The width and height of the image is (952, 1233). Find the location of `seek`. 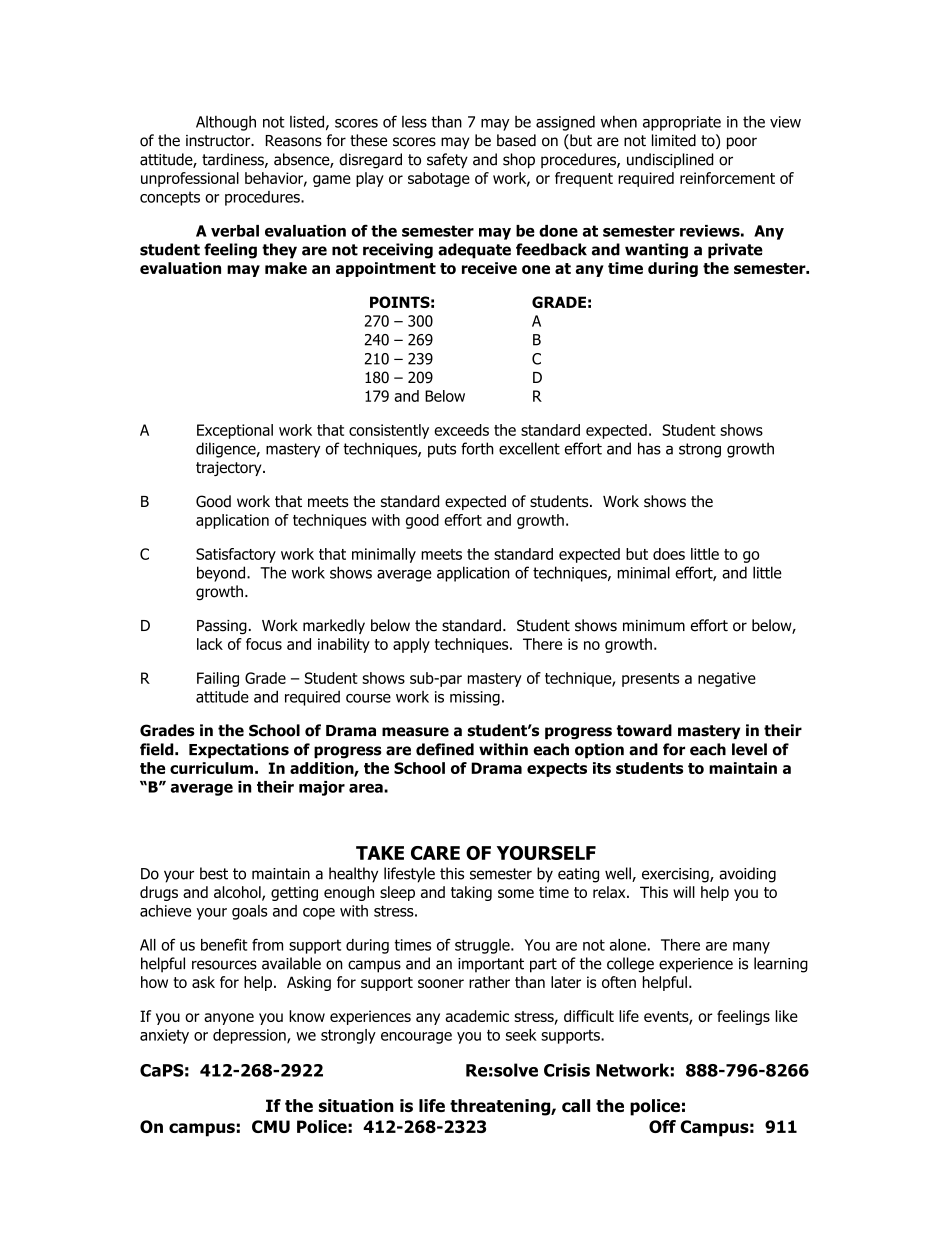

seek is located at coordinates (521, 1035).
